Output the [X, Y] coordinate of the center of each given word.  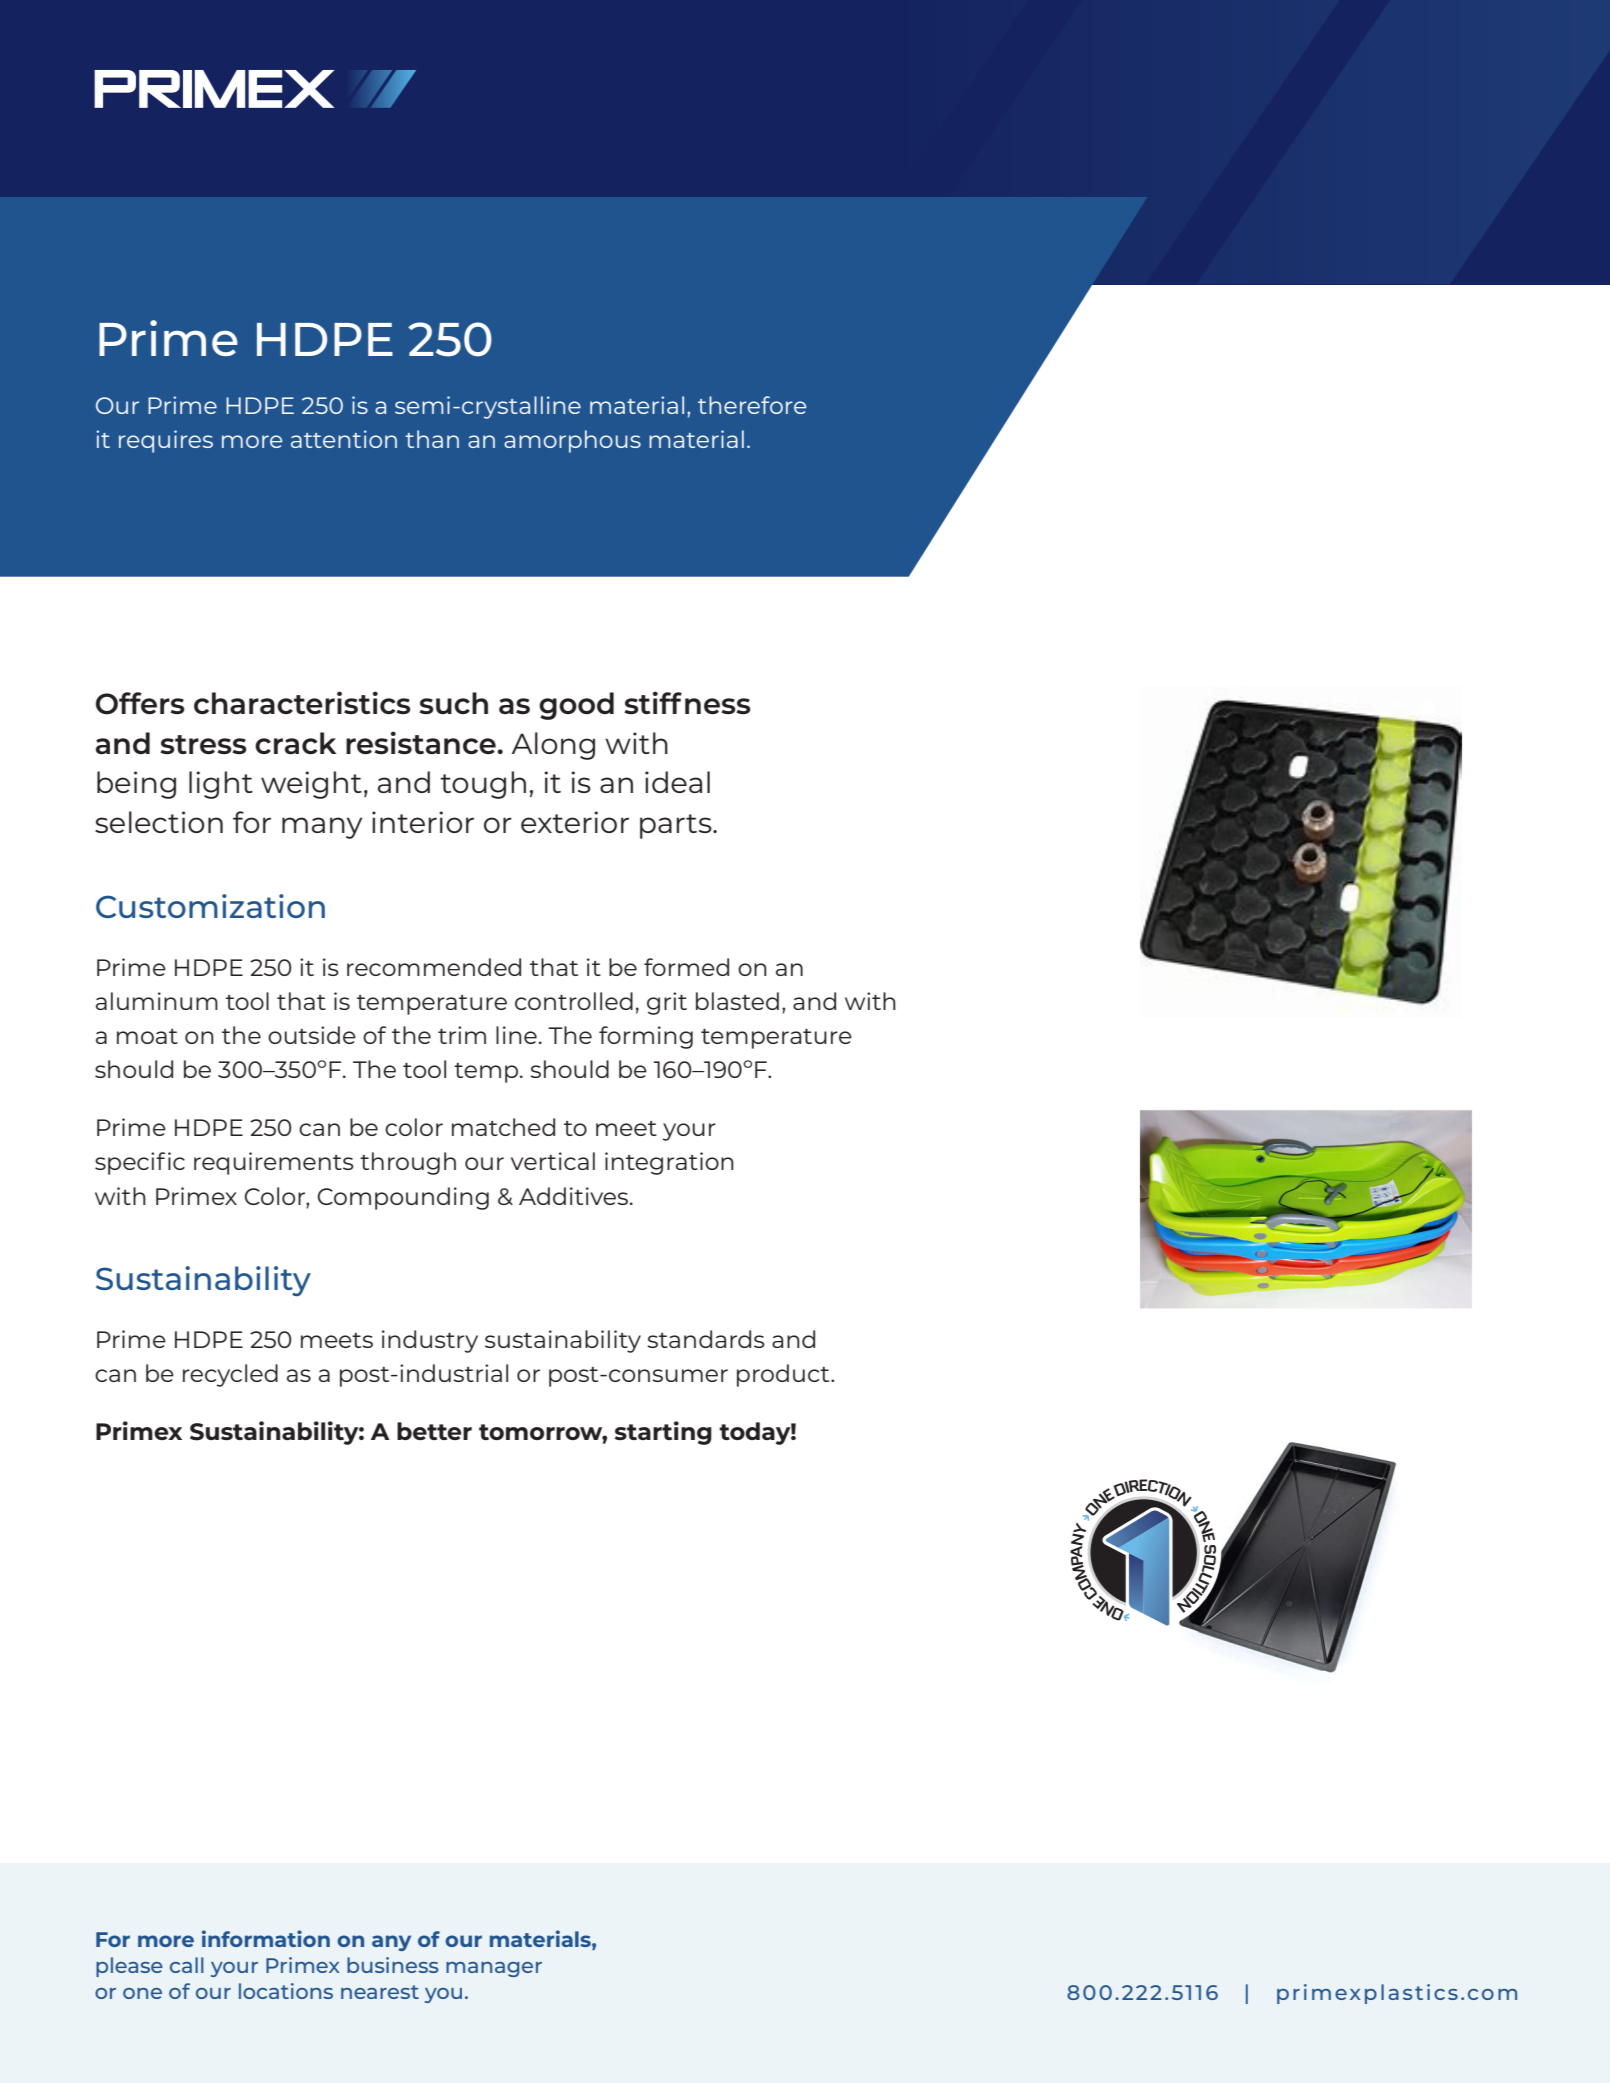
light [221, 785]
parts [677, 826]
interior [423, 822]
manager [494, 1969]
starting [663, 1433]
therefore [752, 405]
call [187, 1965]
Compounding [403, 1198]
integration [669, 1163]
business [393, 1965]
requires [166, 441]
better [434, 1431]
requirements [274, 1163]
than [432, 439]
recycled [230, 1375]
